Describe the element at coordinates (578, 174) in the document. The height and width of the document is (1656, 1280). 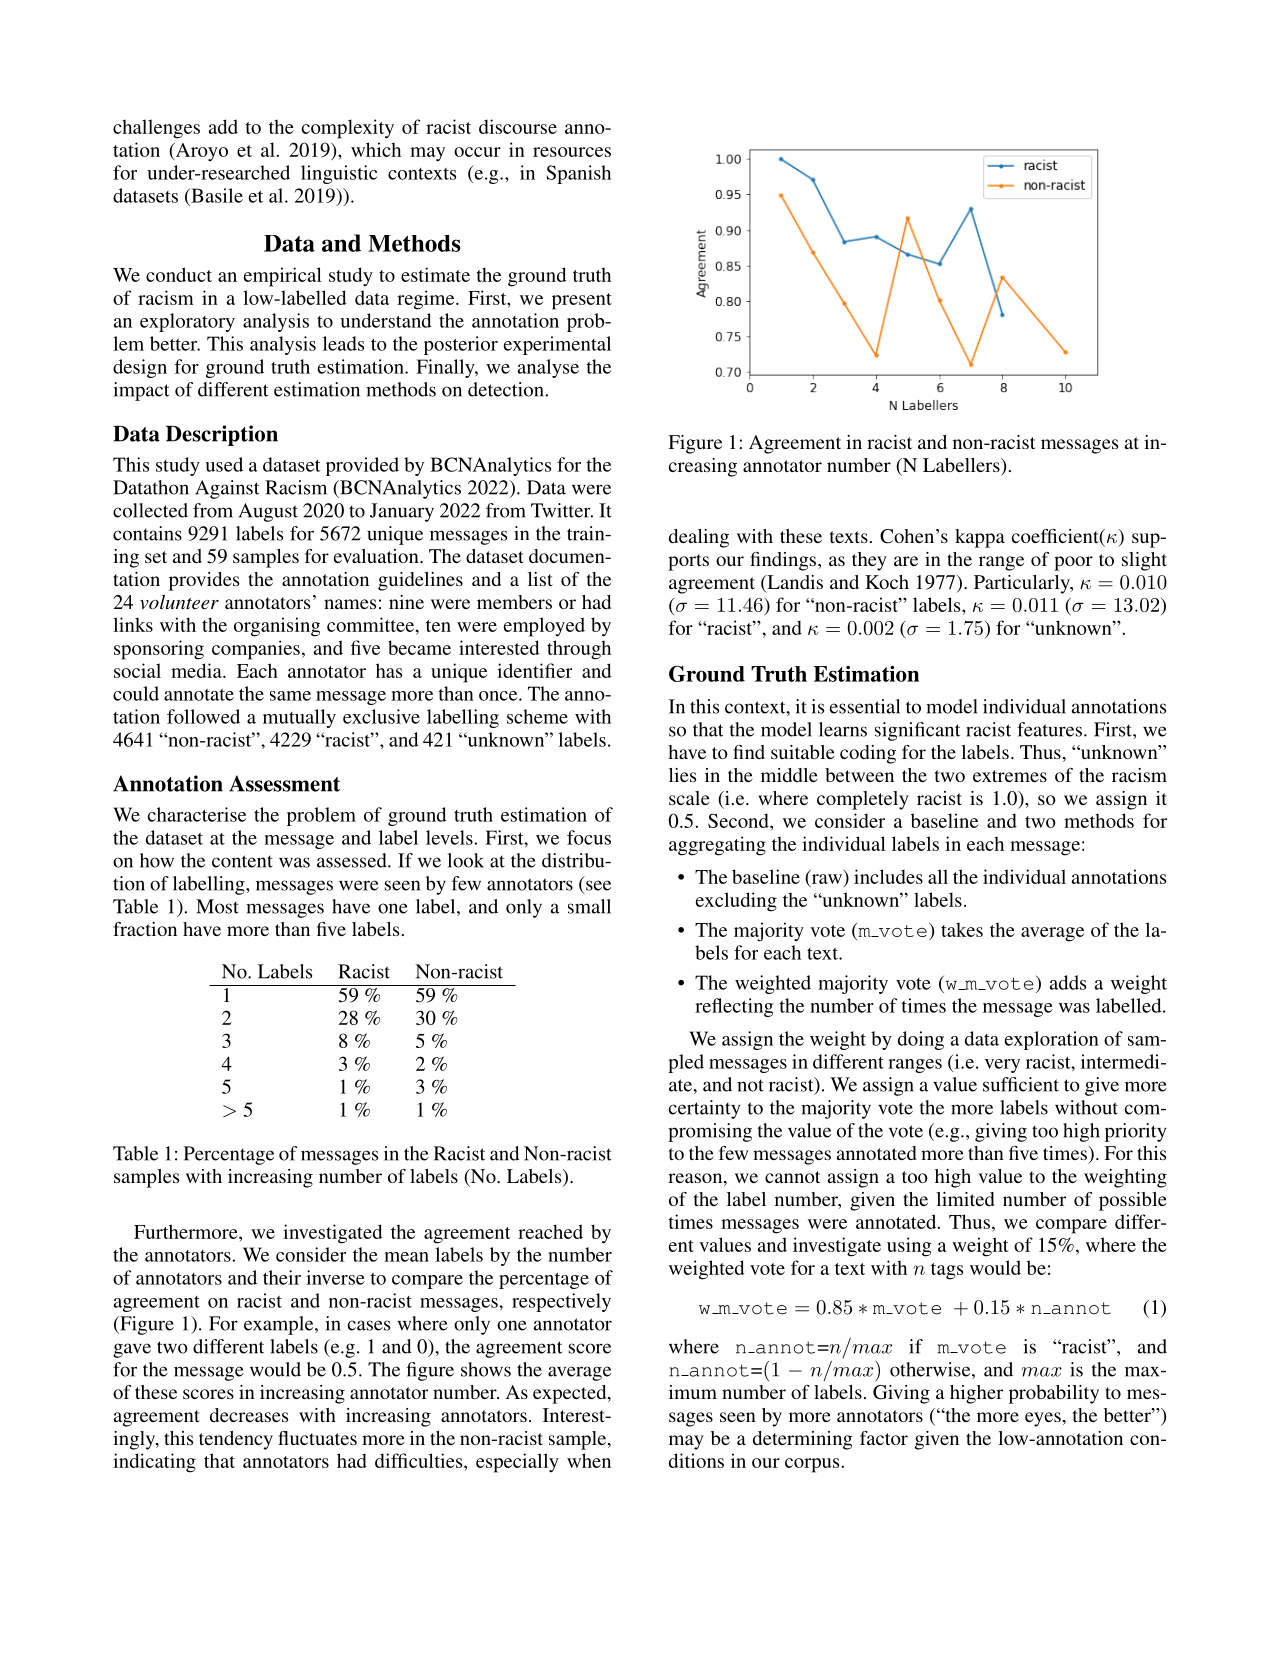
I see `Spanish` at that location.
